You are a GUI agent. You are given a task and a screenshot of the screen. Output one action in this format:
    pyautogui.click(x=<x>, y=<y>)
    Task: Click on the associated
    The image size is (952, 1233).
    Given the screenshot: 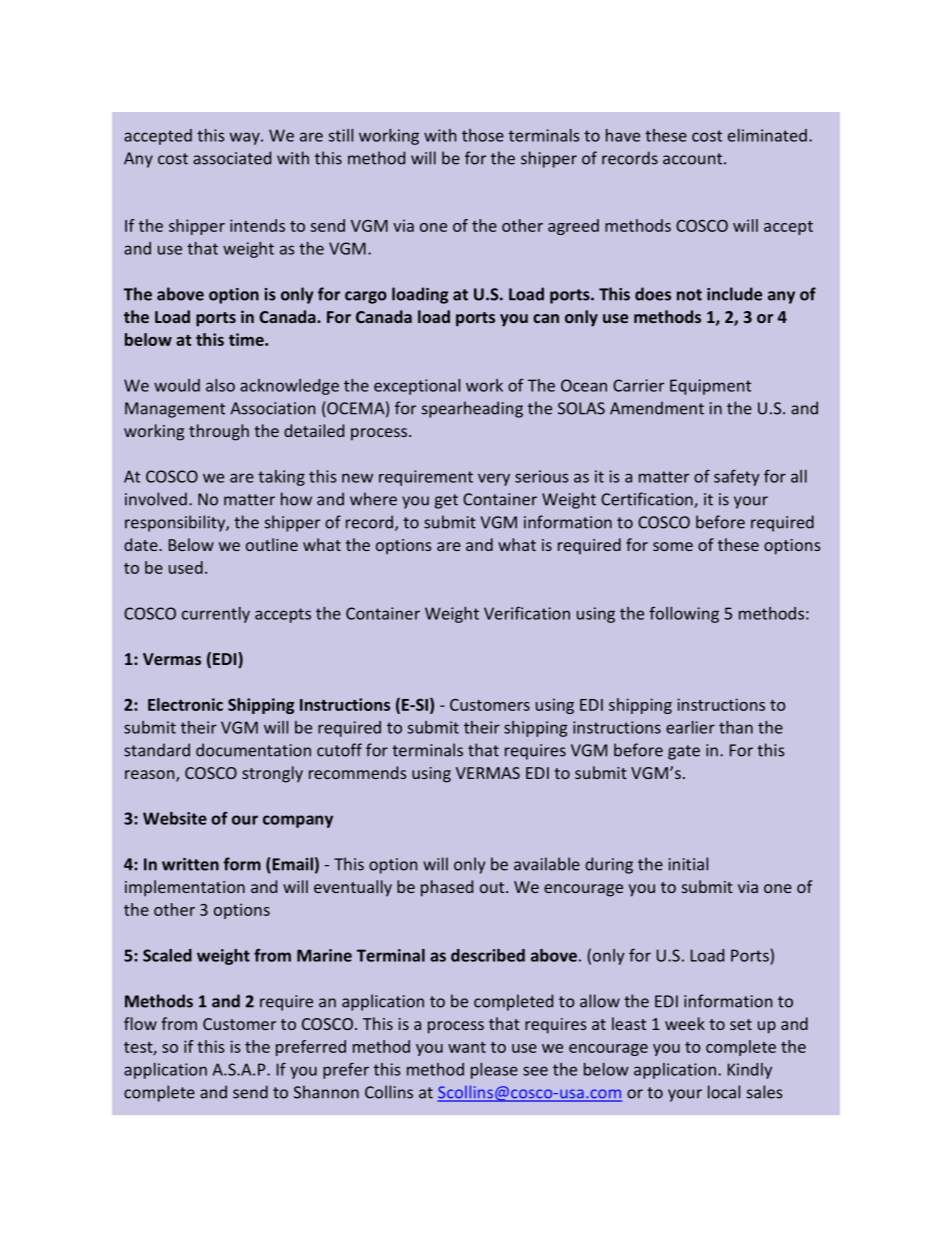 What is the action you would take?
    pyautogui.click(x=232, y=158)
